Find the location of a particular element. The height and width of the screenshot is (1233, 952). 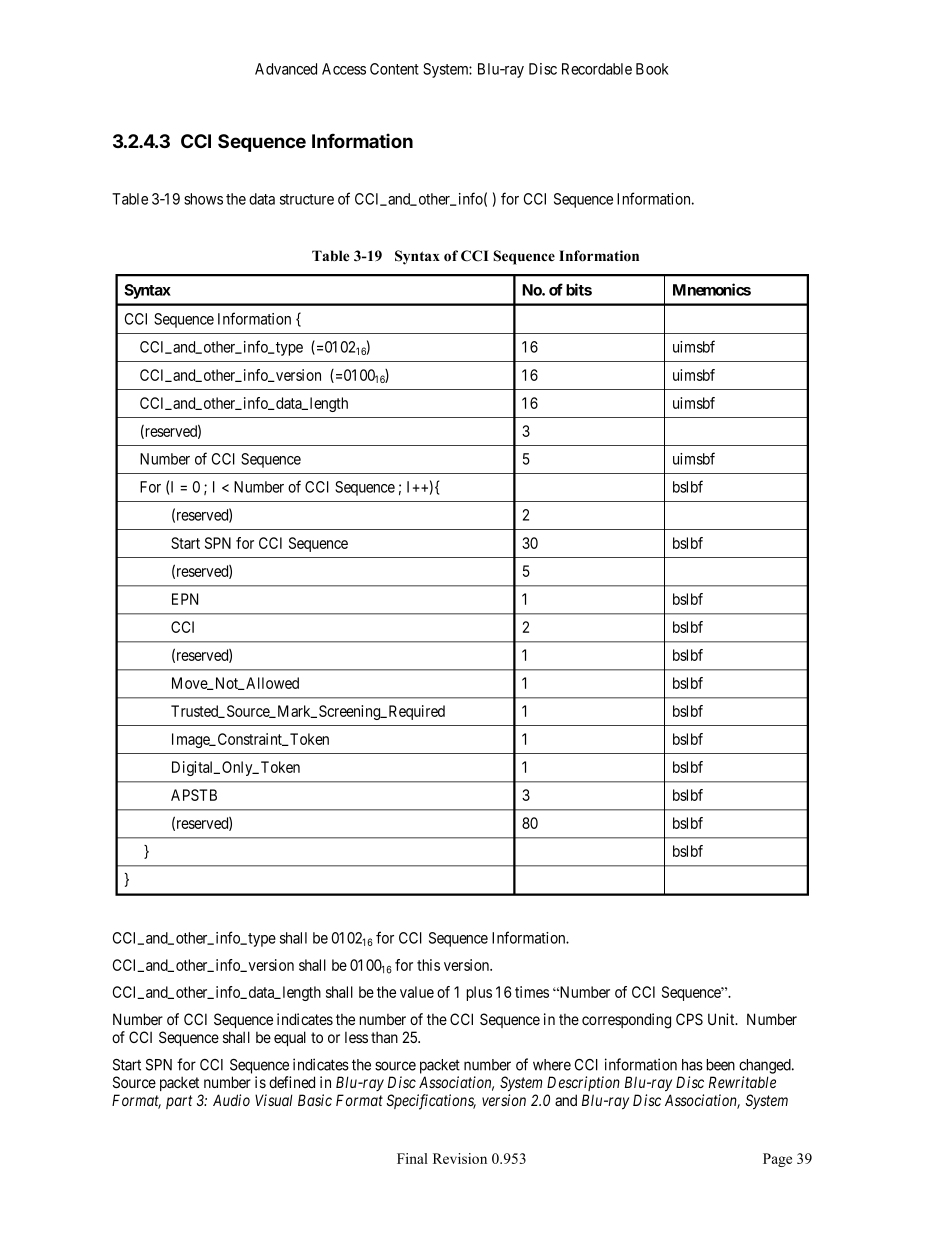

Audio is located at coordinates (231, 1100).
